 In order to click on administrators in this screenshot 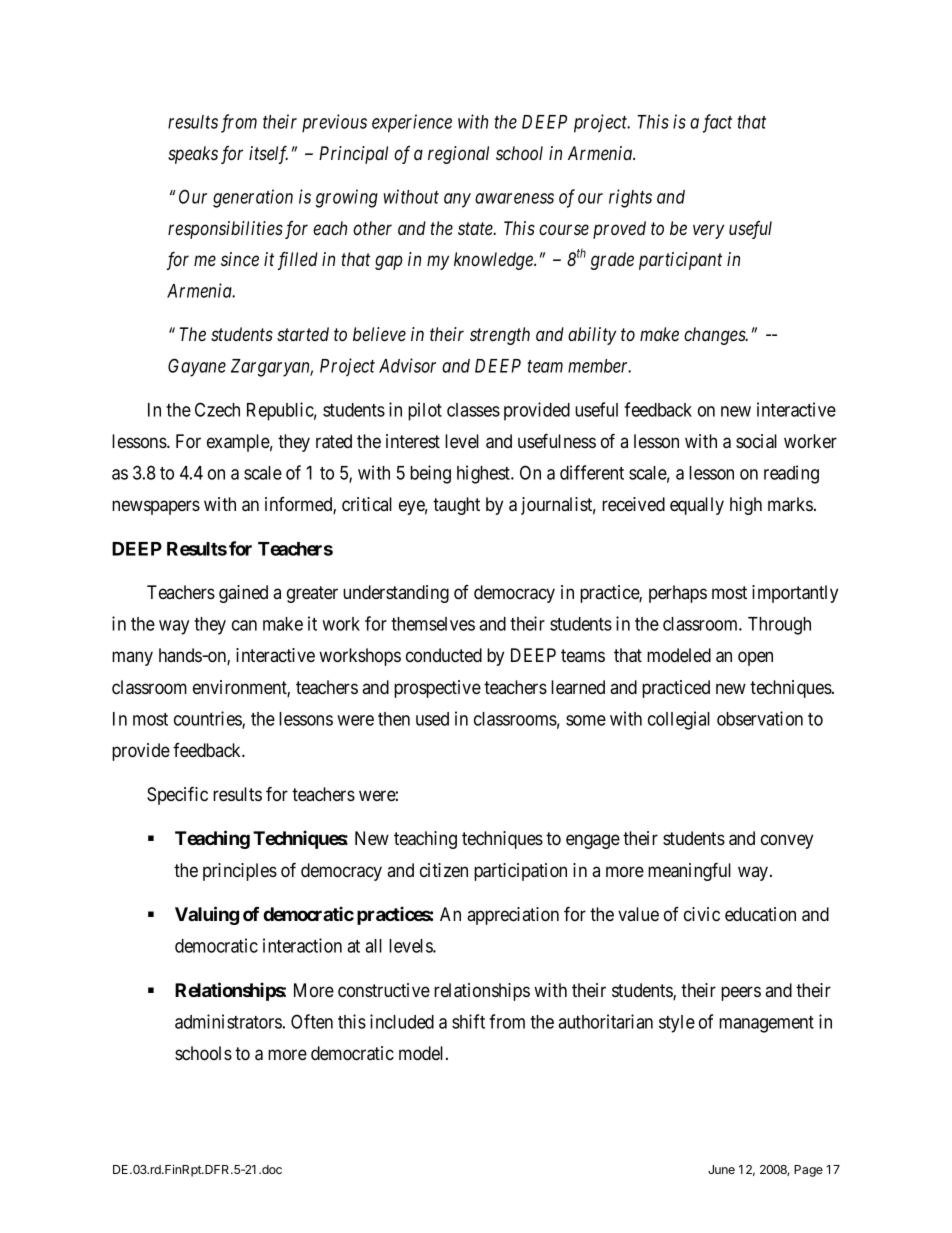, I will do `click(228, 1021)`.
